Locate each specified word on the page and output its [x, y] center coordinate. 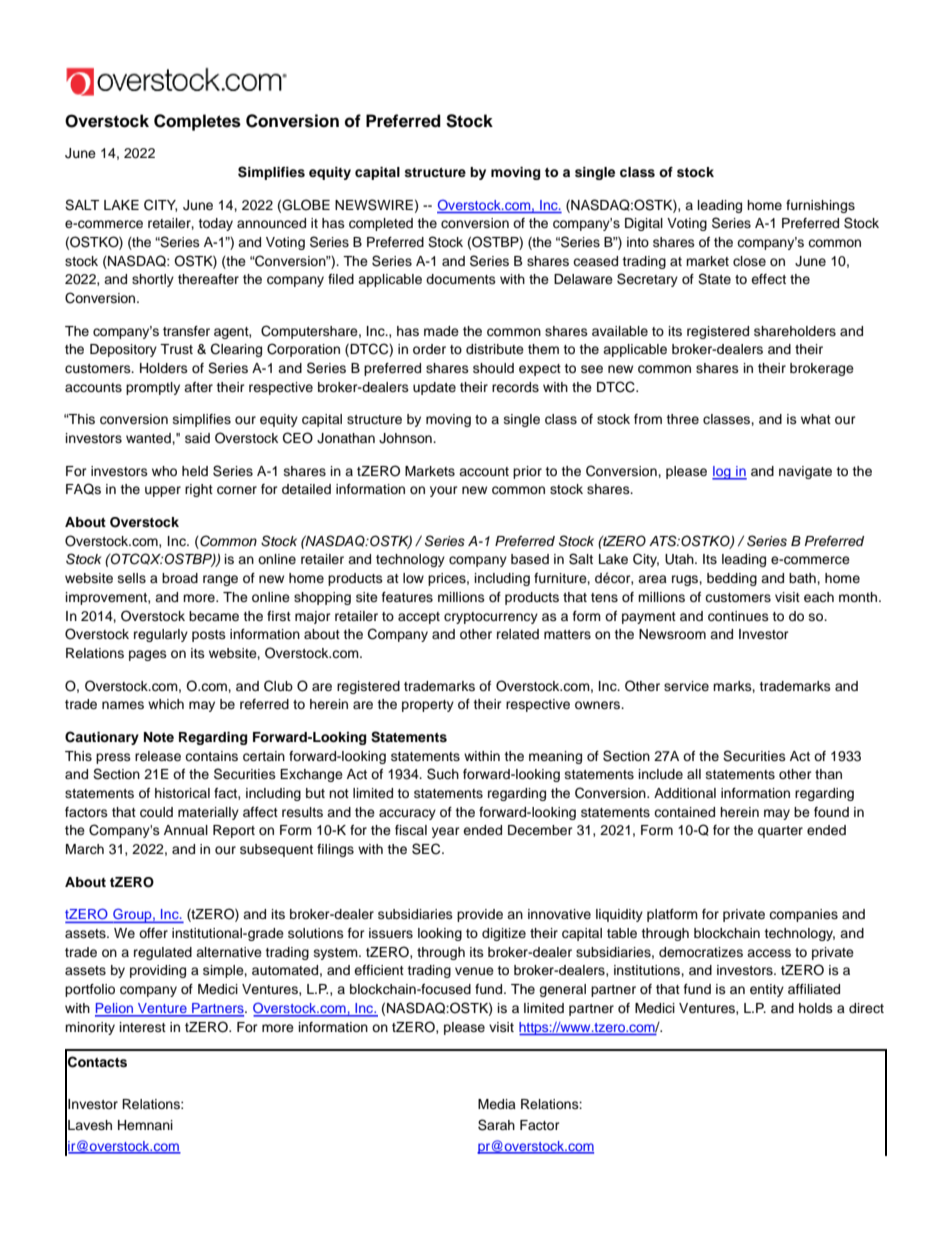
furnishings [820, 206]
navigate [805, 472]
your [444, 491]
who [164, 471]
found [831, 812]
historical [182, 793]
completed [381, 224]
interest [143, 1027]
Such [443, 774]
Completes [197, 122]
